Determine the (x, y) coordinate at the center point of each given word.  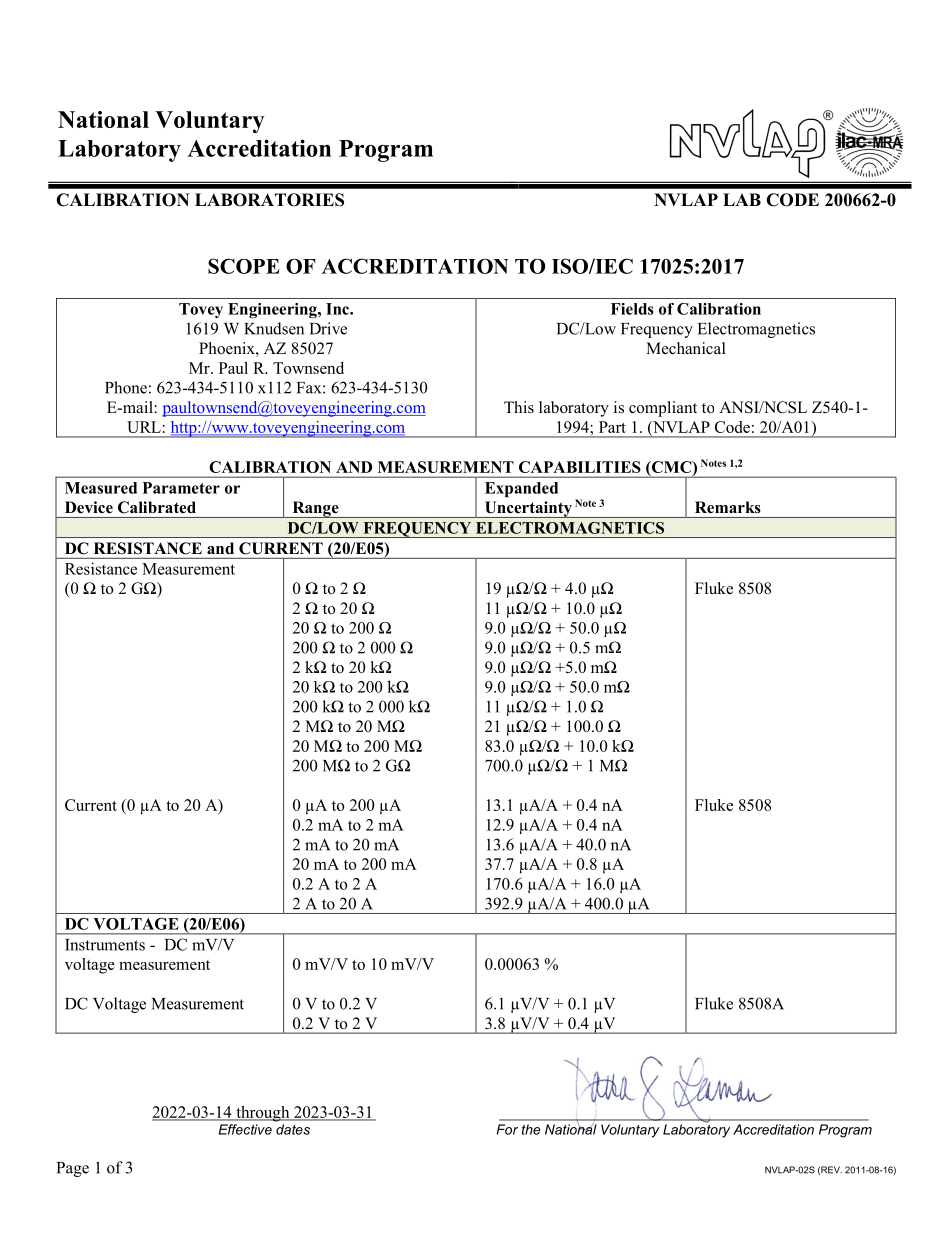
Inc (338, 309)
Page (73, 1169)
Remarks (728, 507)
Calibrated (157, 507)
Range (315, 509)
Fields (632, 309)
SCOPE (244, 266)
